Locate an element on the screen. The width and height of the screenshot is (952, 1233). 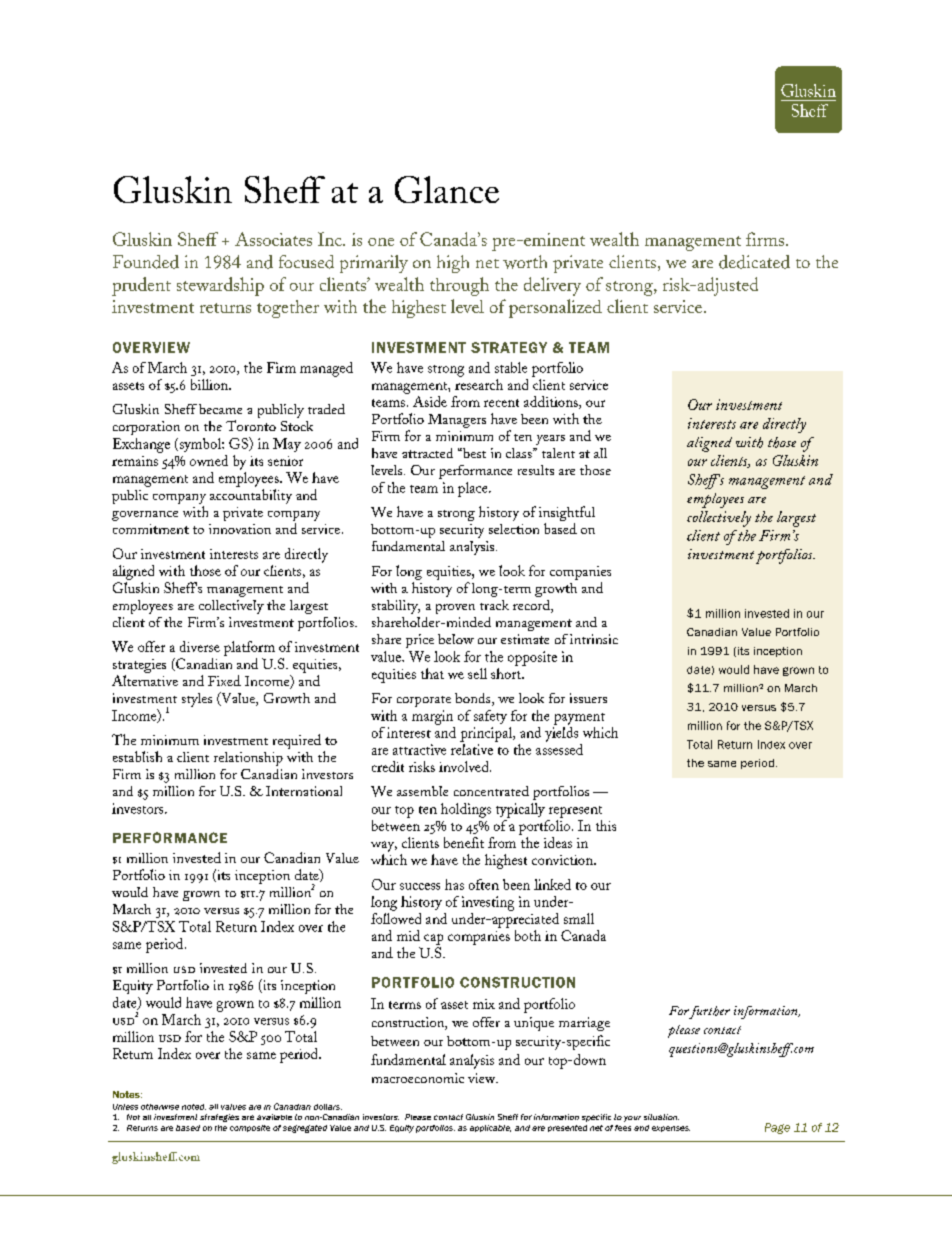
noted is located at coordinates (194, 1107).
